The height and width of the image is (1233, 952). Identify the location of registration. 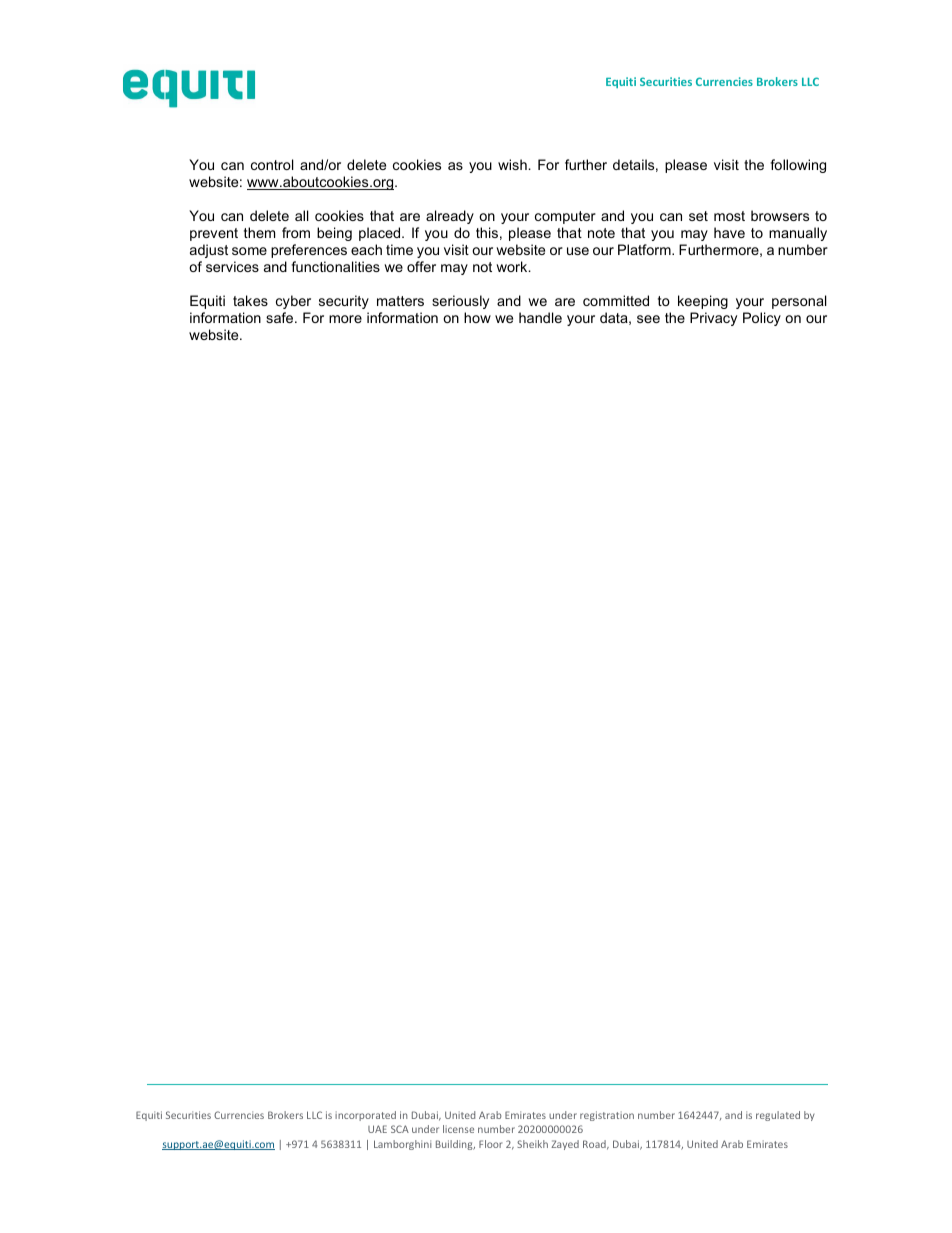
(607, 1116).
